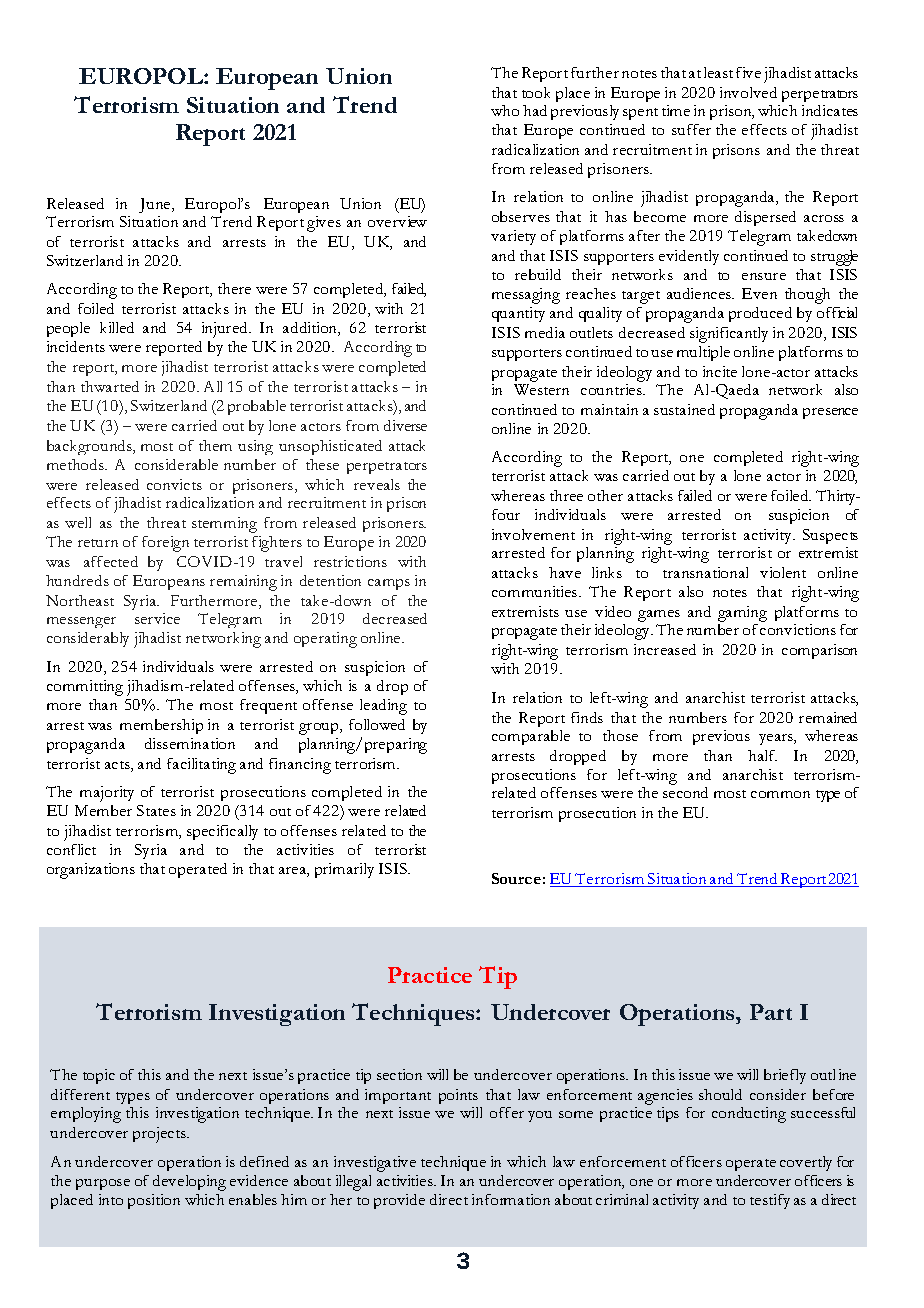 The height and width of the image is (1308, 924). What do you see at coordinates (748, 92) in the image?
I see `involved` at bounding box center [748, 92].
